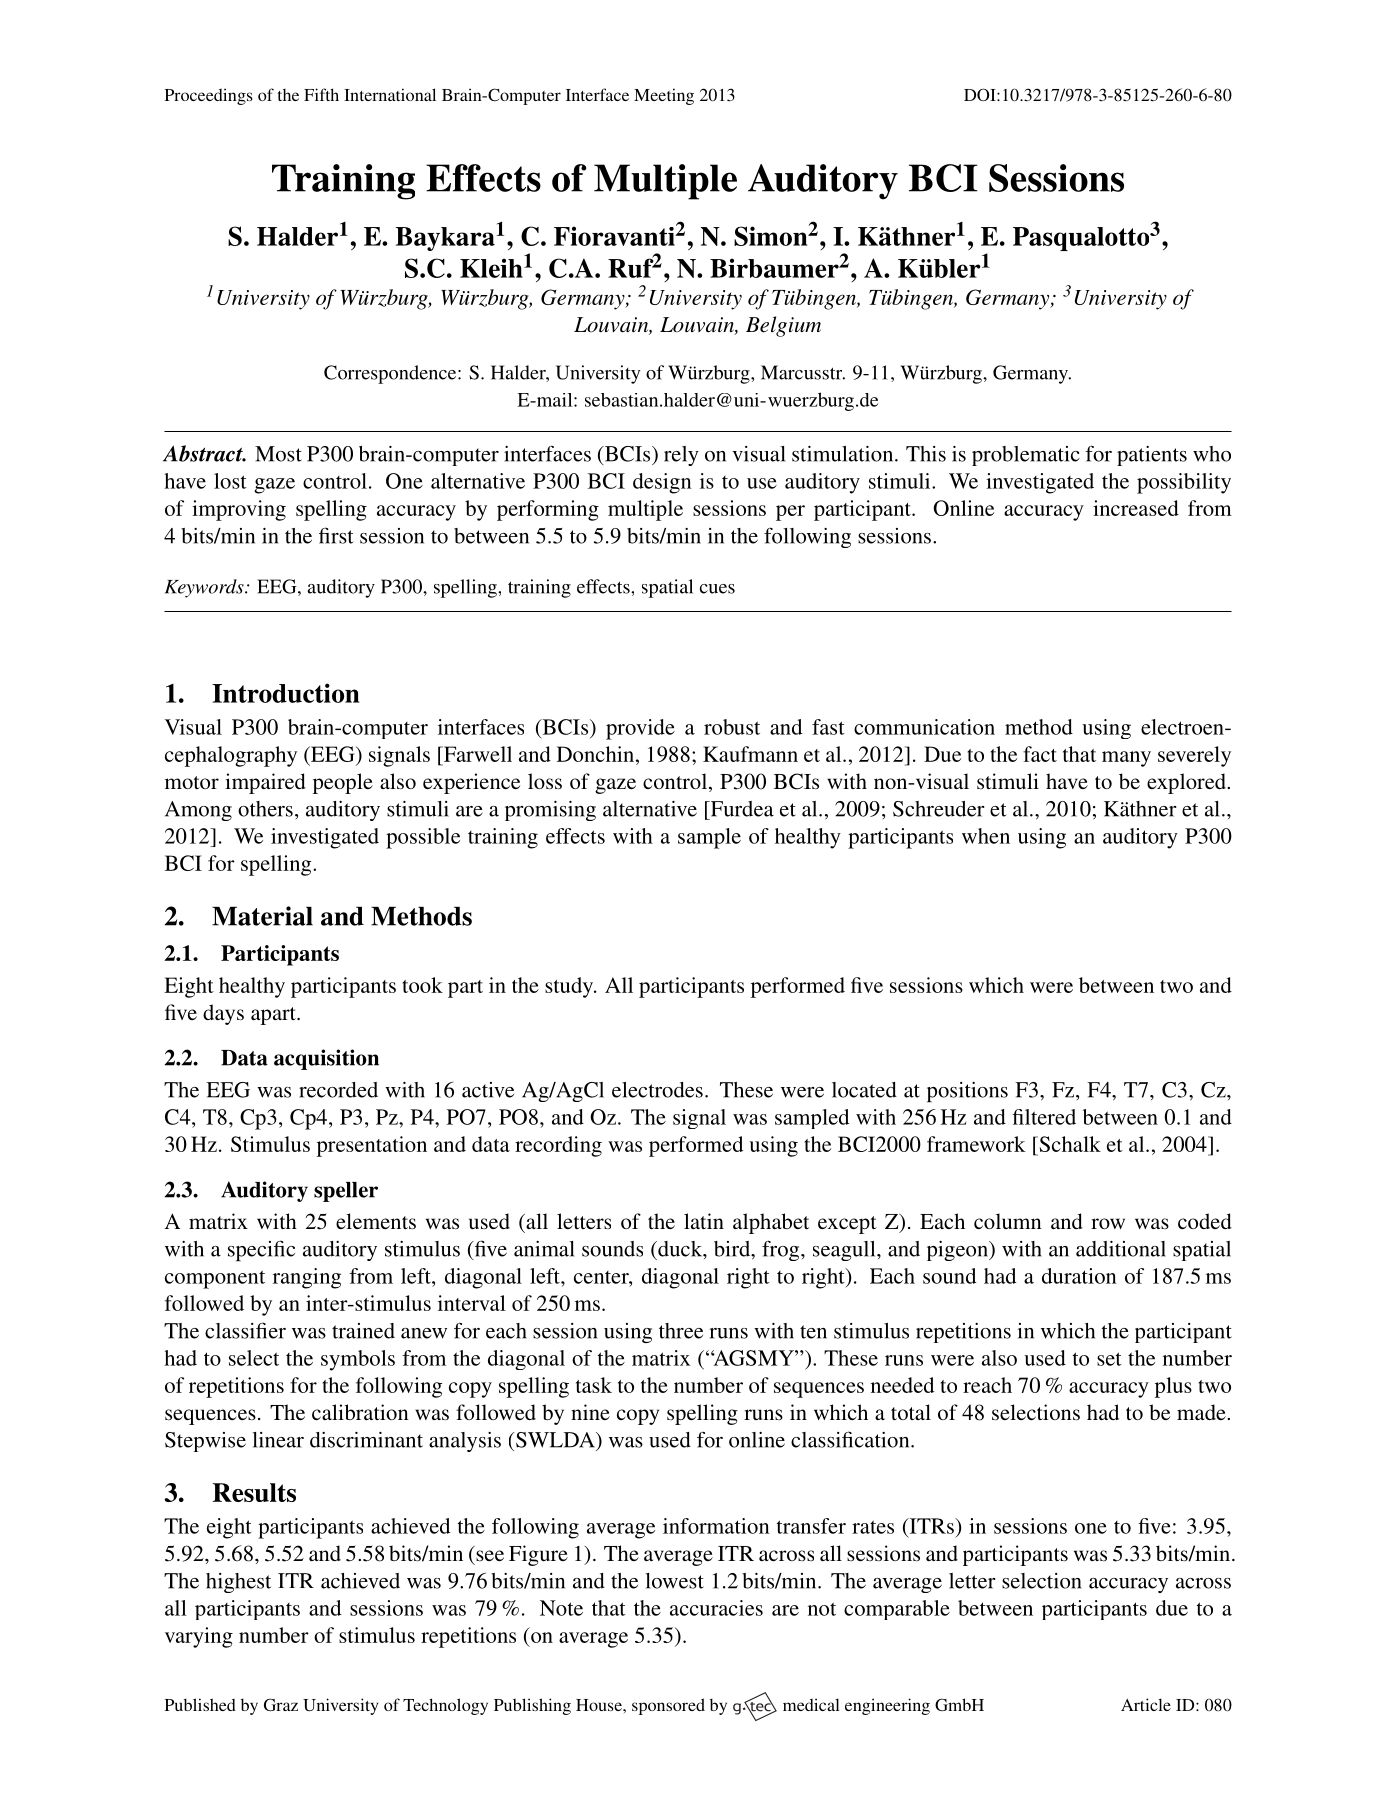  I want to click on Belgium, so click(783, 326).
